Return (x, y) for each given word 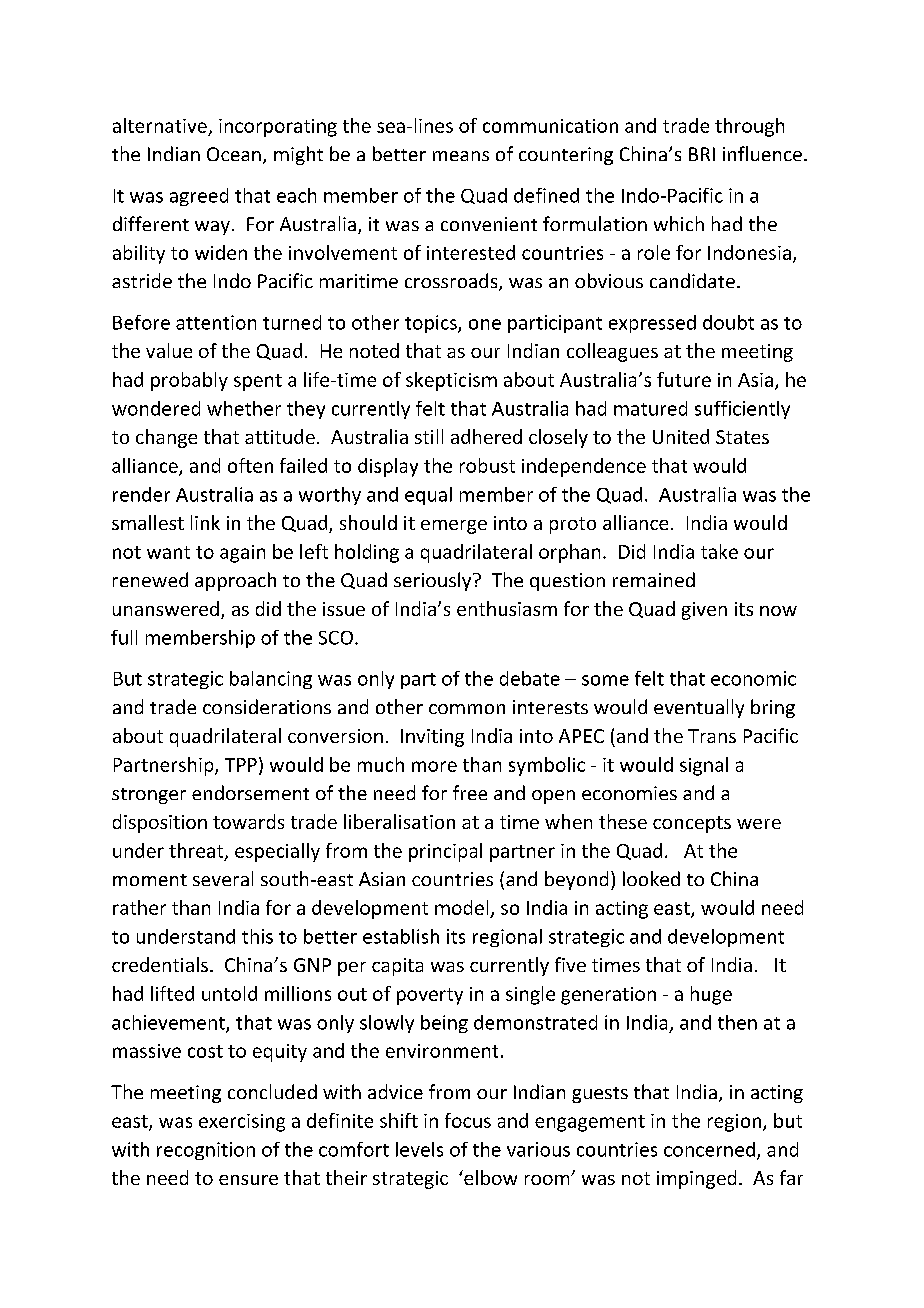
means (461, 156)
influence (762, 153)
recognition (206, 1151)
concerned (709, 1149)
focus (468, 1120)
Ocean (234, 154)
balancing (271, 680)
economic (753, 678)
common (467, 709)
